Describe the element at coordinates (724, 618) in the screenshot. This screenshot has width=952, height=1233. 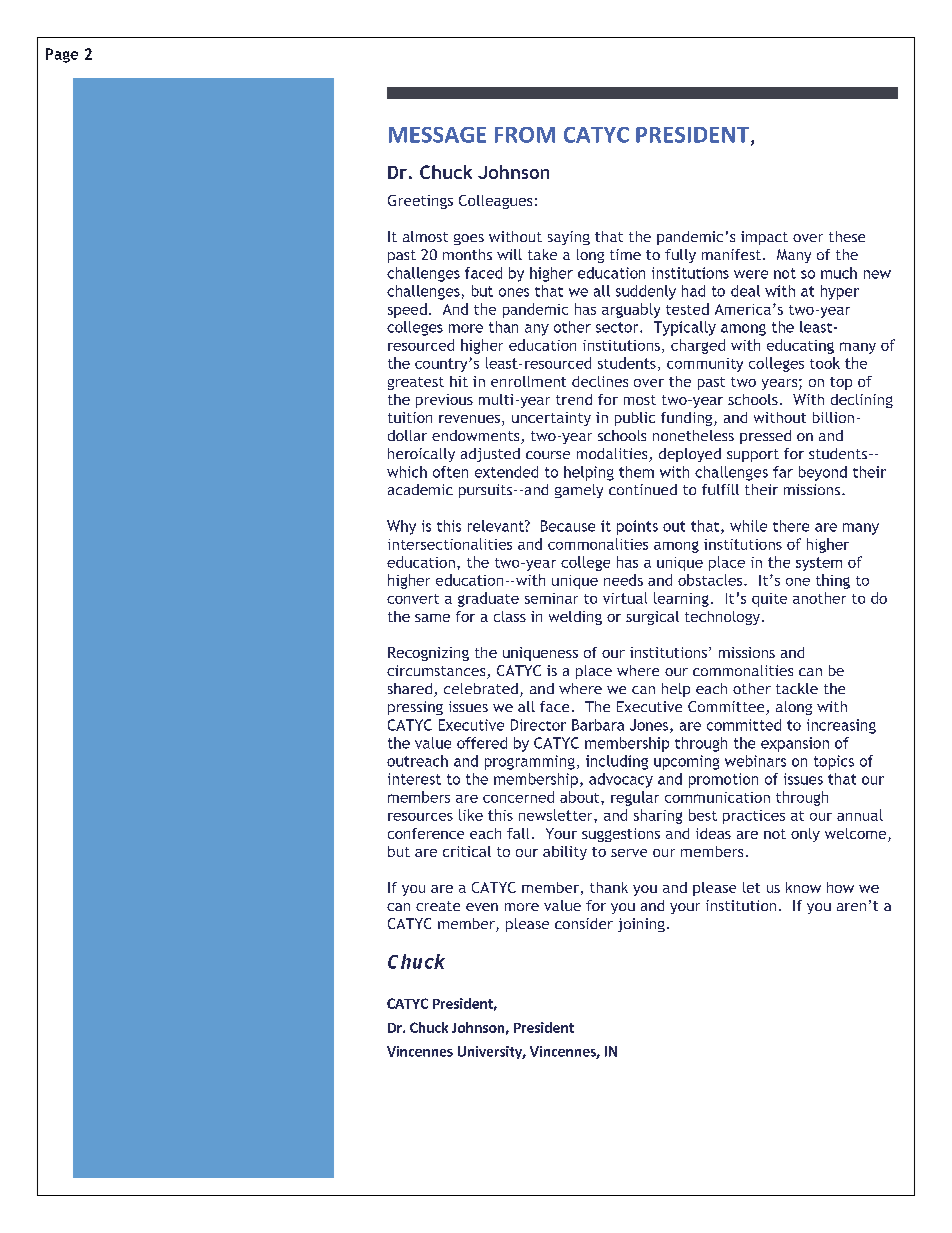
I see `technology` at that location.
